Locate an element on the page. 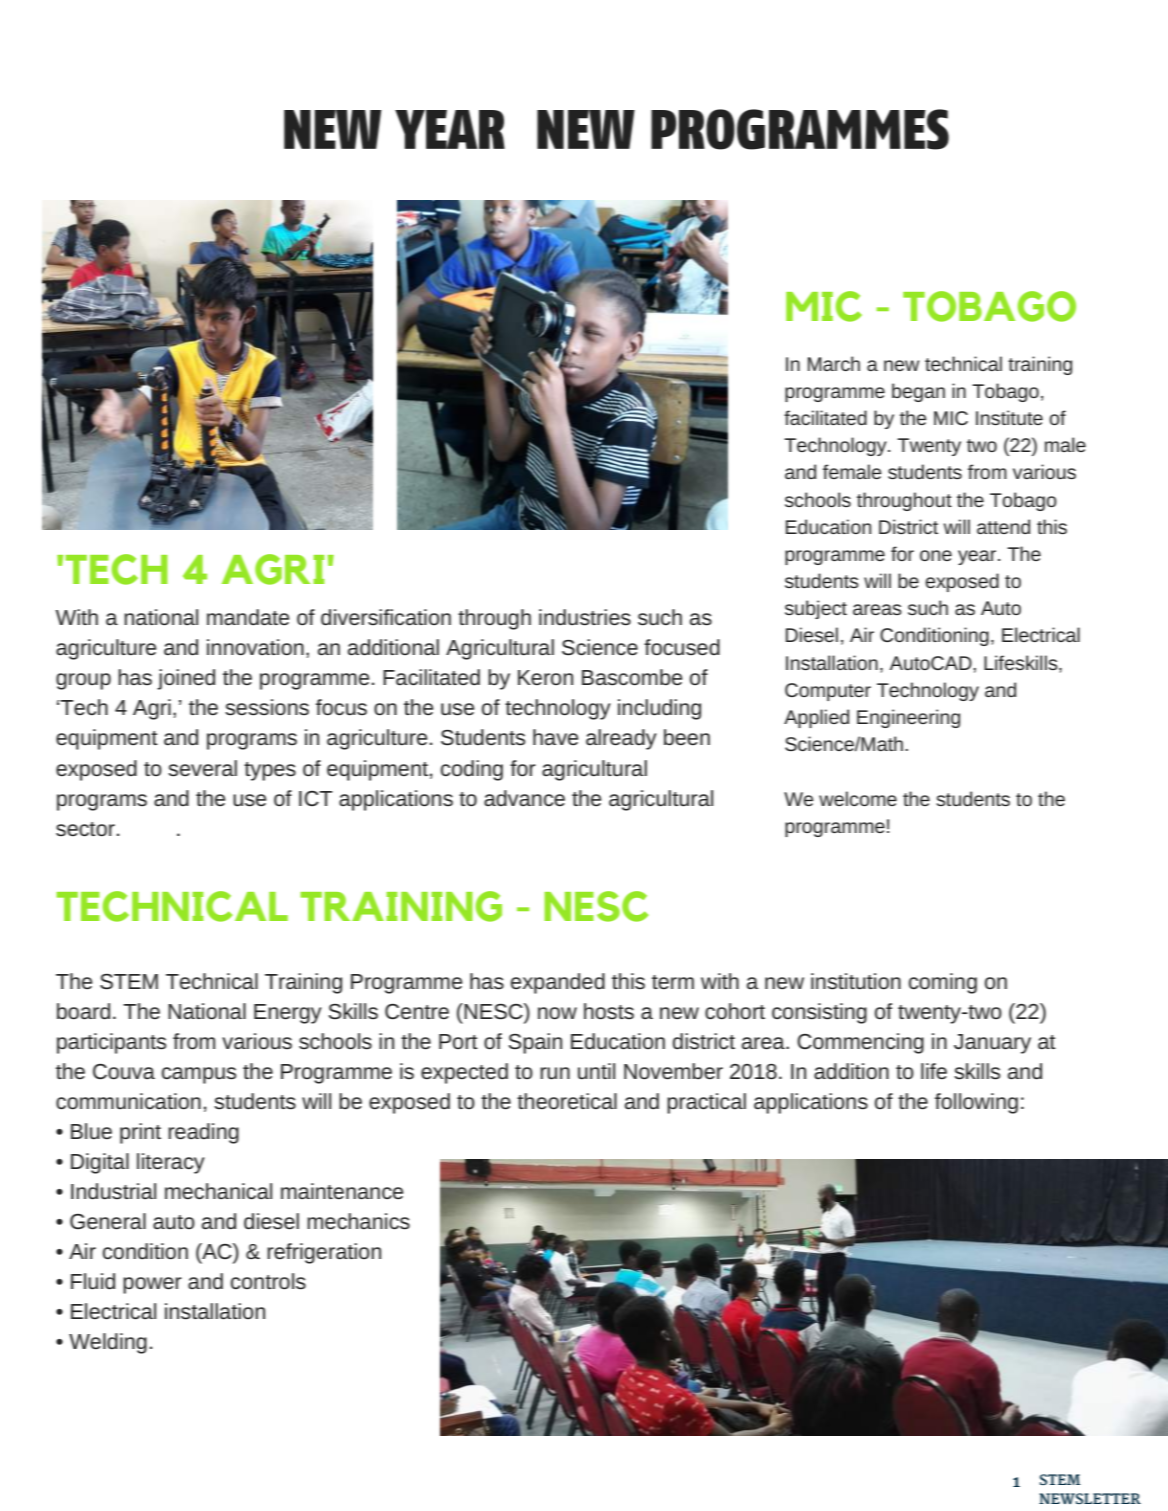 This page has width=1168, height=1511. Engineering is located at coordinates (908, 718).
